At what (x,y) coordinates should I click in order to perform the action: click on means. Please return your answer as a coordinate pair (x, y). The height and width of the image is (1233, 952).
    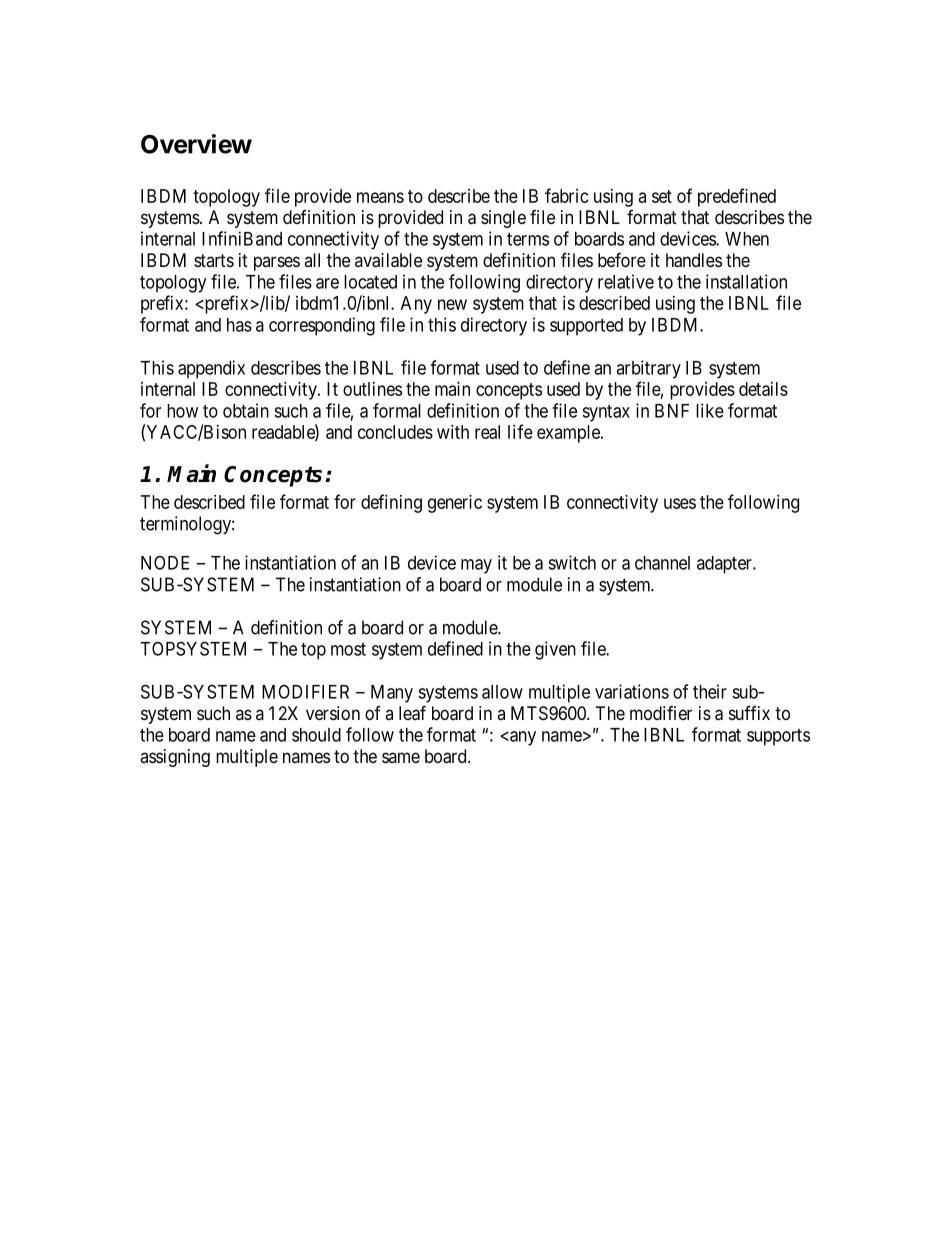
    Looking at the image, I should click on (380, 197).
